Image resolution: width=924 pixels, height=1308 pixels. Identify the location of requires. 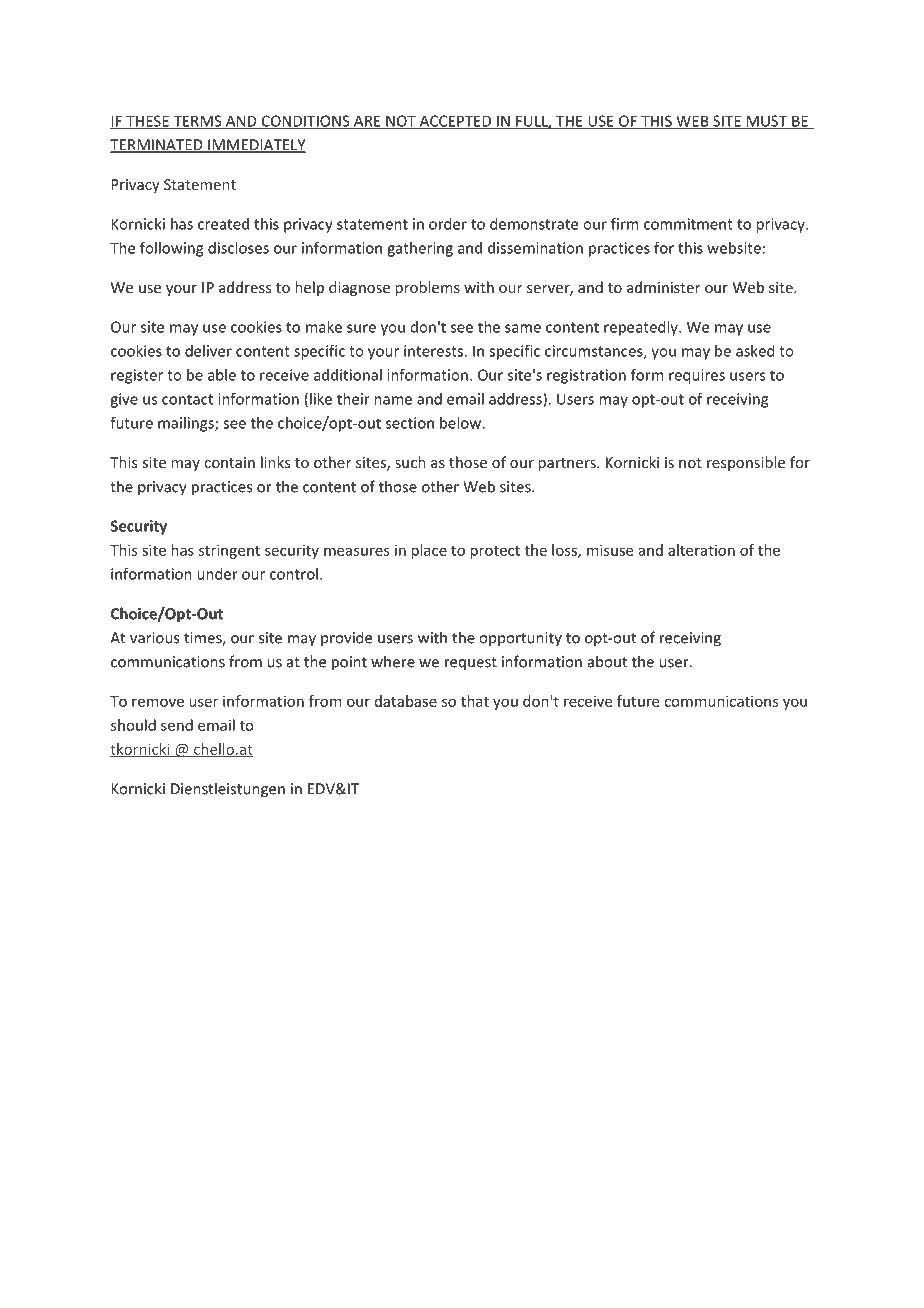
(697, 376).
